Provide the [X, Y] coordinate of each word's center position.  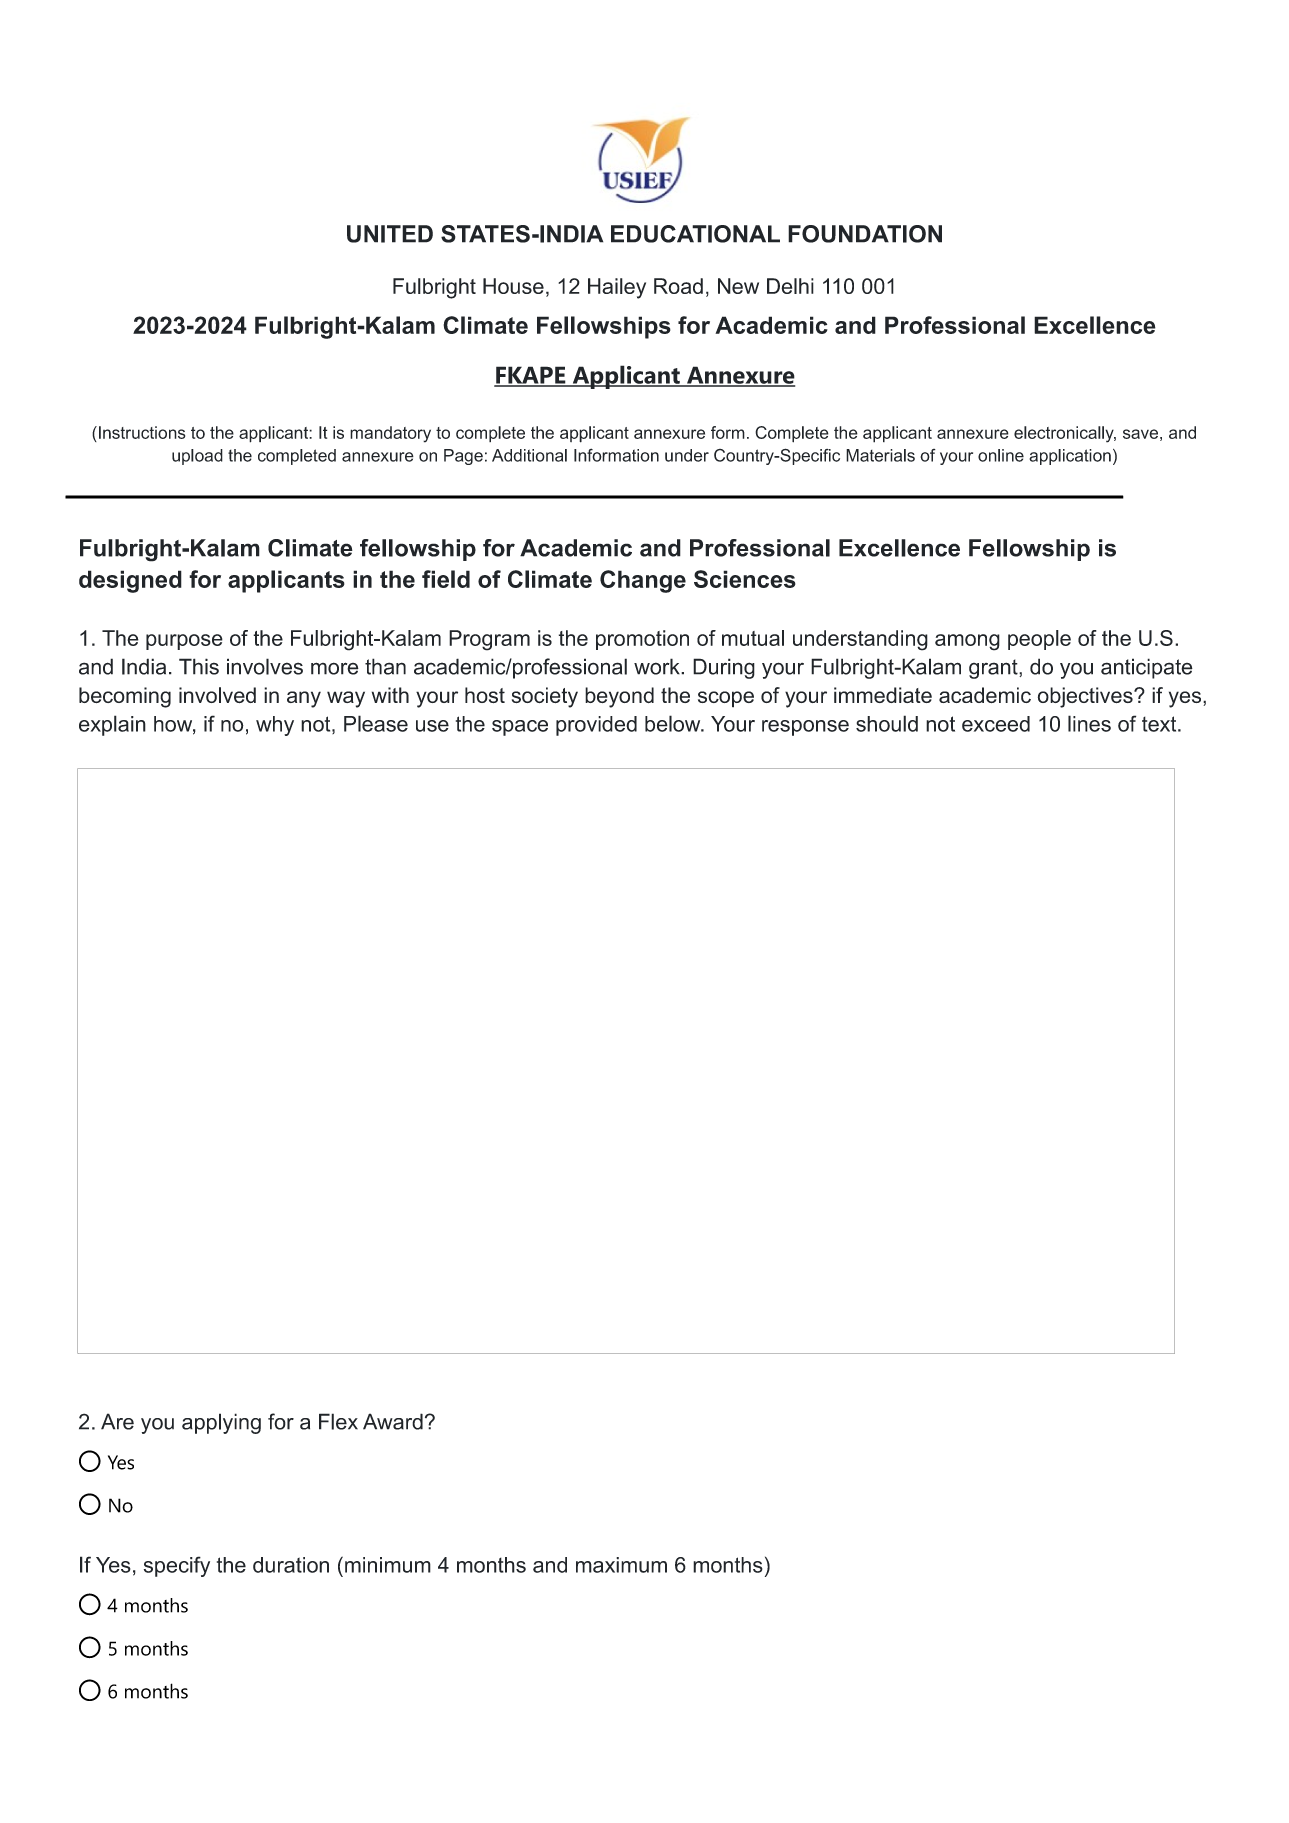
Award [393, 1421]
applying [221, 1423]
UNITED [390, 234]
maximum [621, 1565]
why [275, 726]
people [1039, 640]
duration [291, 1565]
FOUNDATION [865, 234]
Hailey [617, 288]
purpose [184, 642]
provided [596, 726]
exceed [996, 724]
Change [643, 581]
